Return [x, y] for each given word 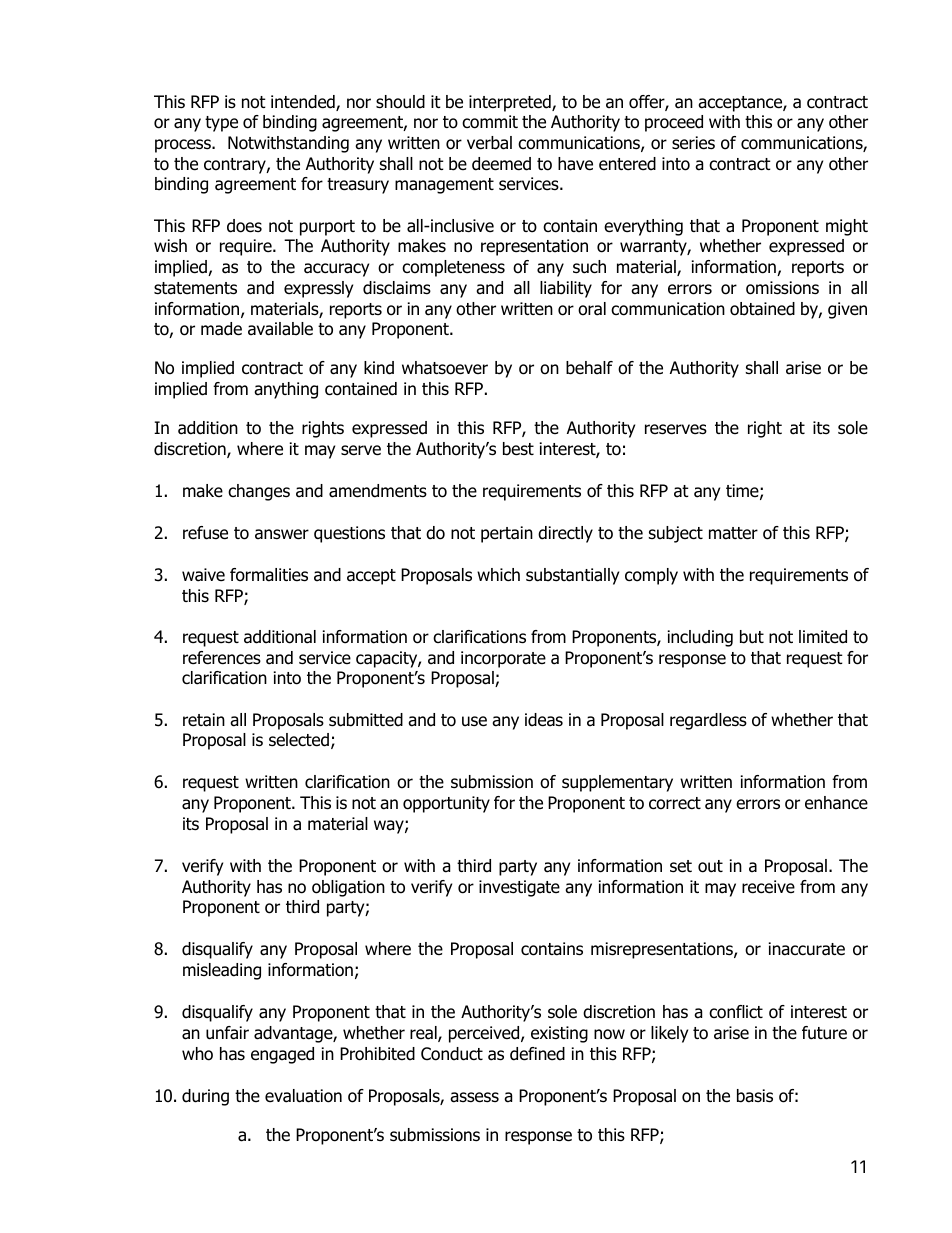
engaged [282, 1055]
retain [204, 720]
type [221, 124]
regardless [708, 721]
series [693, 143]
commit [490, 122]
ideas [544, 720]
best [518, 449]
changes [259, 492]
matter [733, 533]
